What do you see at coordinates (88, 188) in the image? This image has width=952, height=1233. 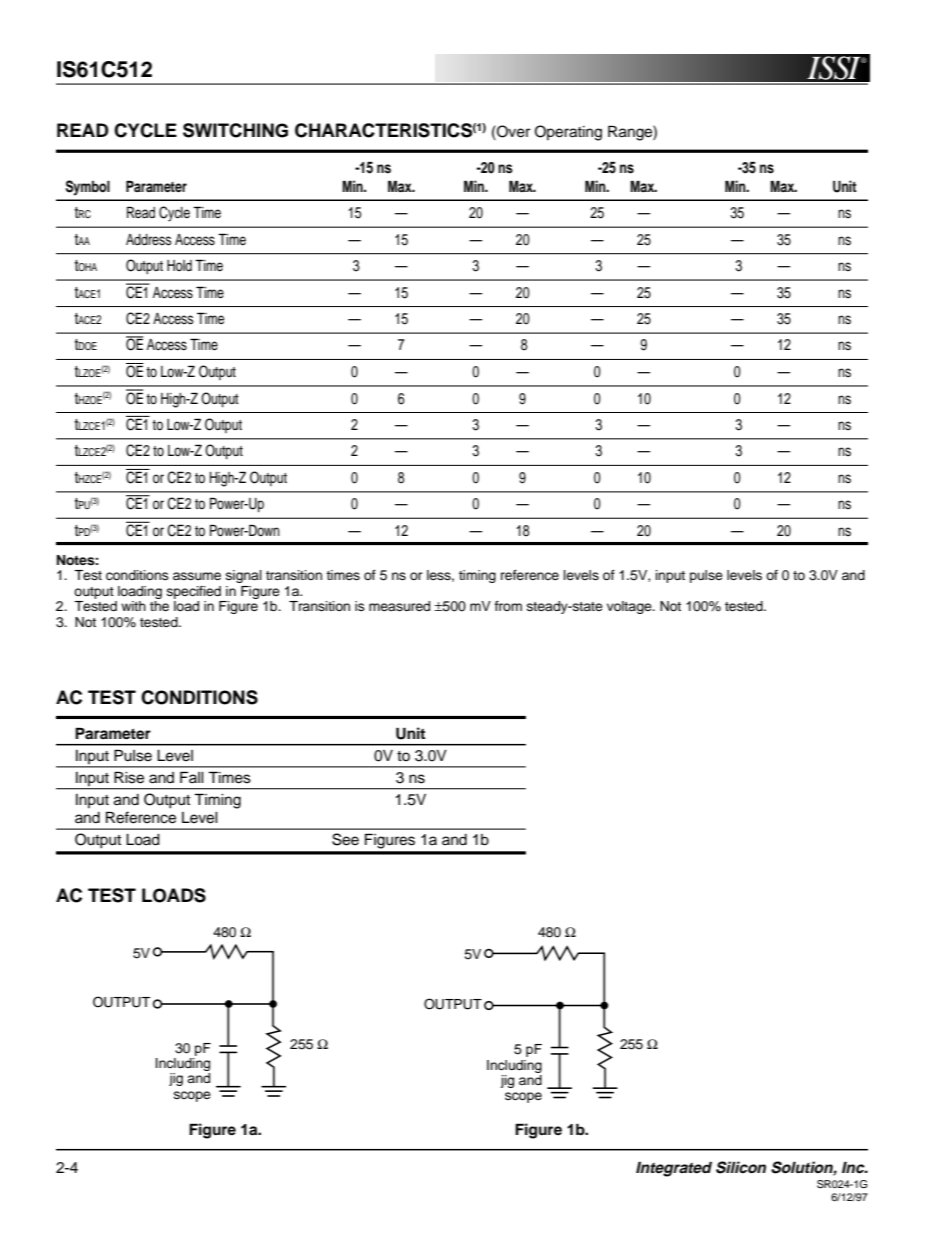 I see `Symbol` at bounding box center [88, 188].
